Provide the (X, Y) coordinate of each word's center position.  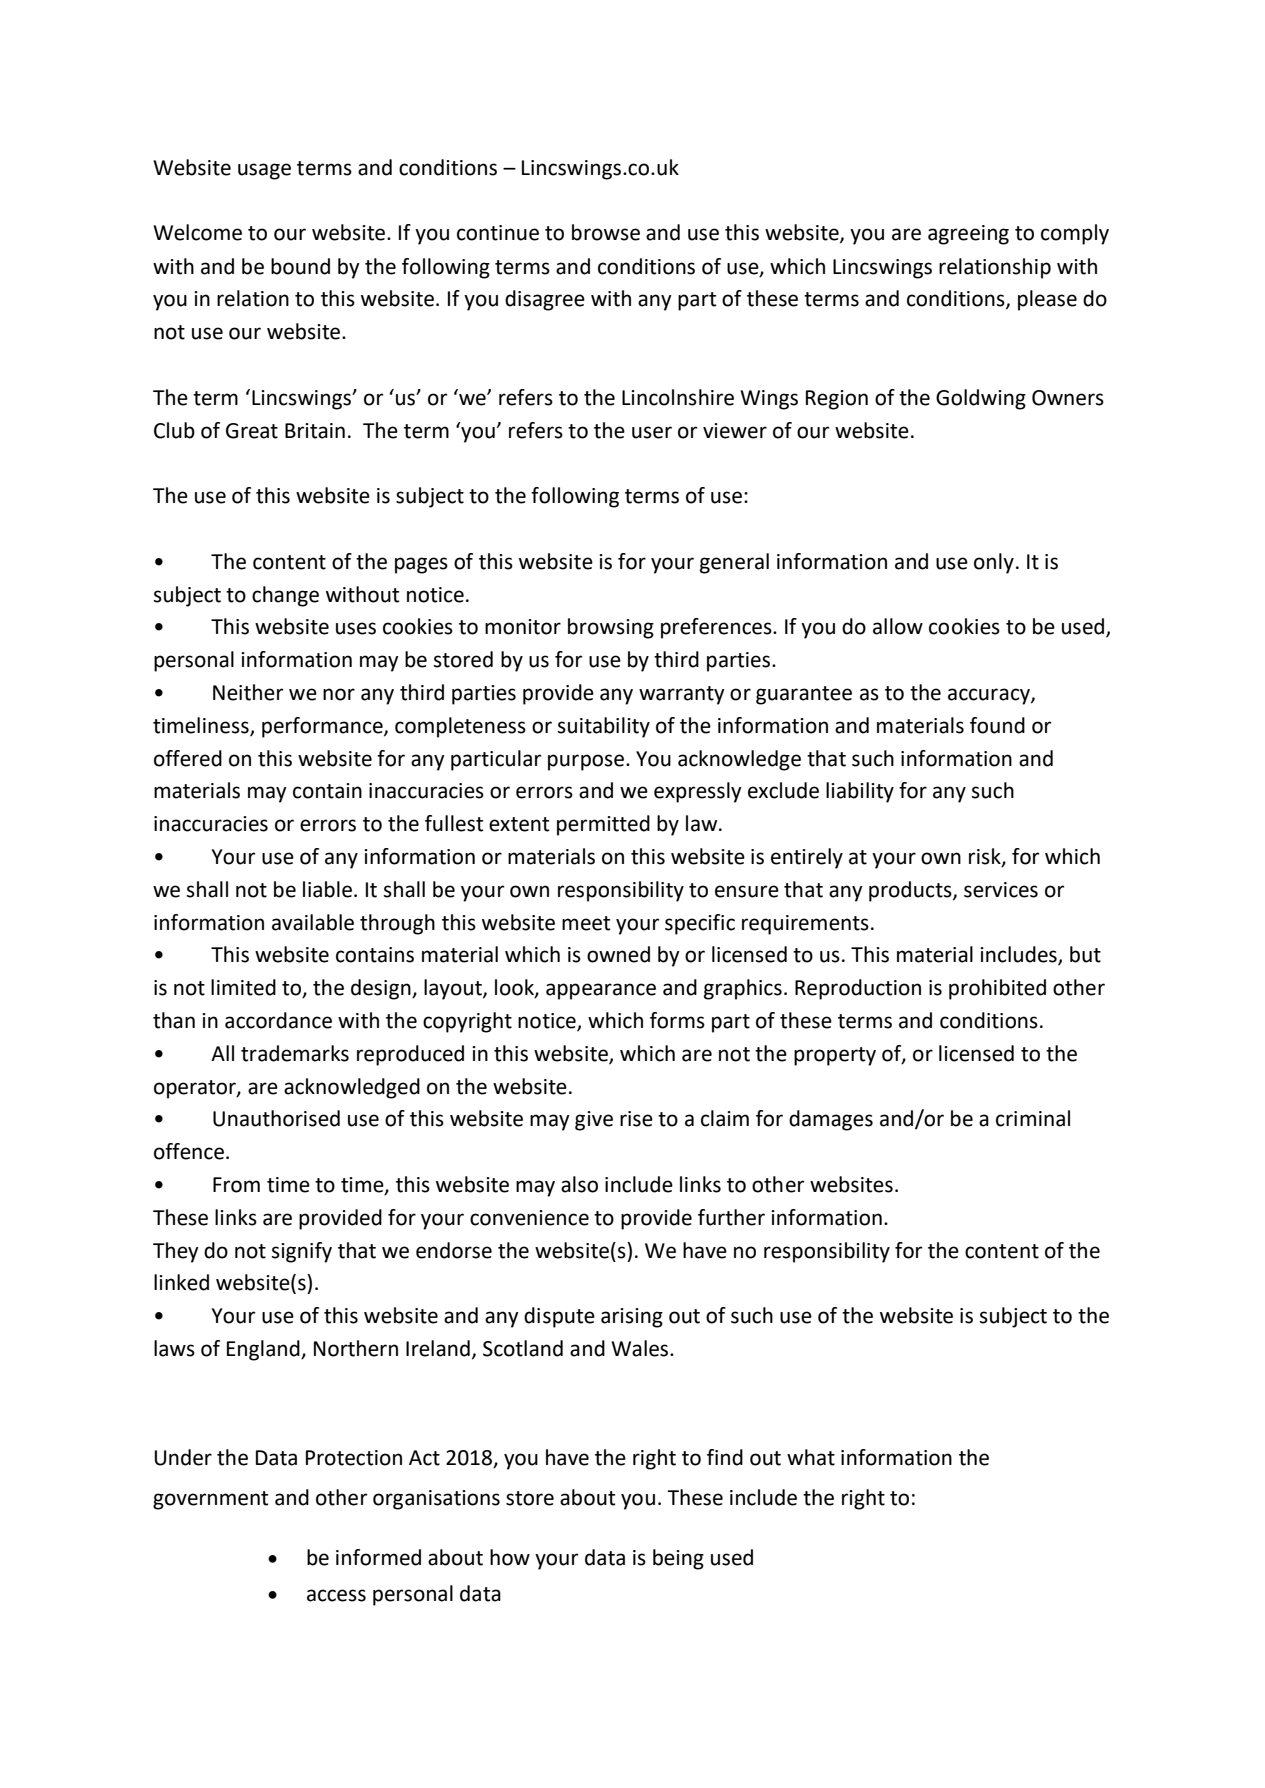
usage (264, 171)
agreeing (968, 235)
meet (586, 923)
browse (606, 232)
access (336, 1595)
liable (327, 889)
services (1001, 890)
